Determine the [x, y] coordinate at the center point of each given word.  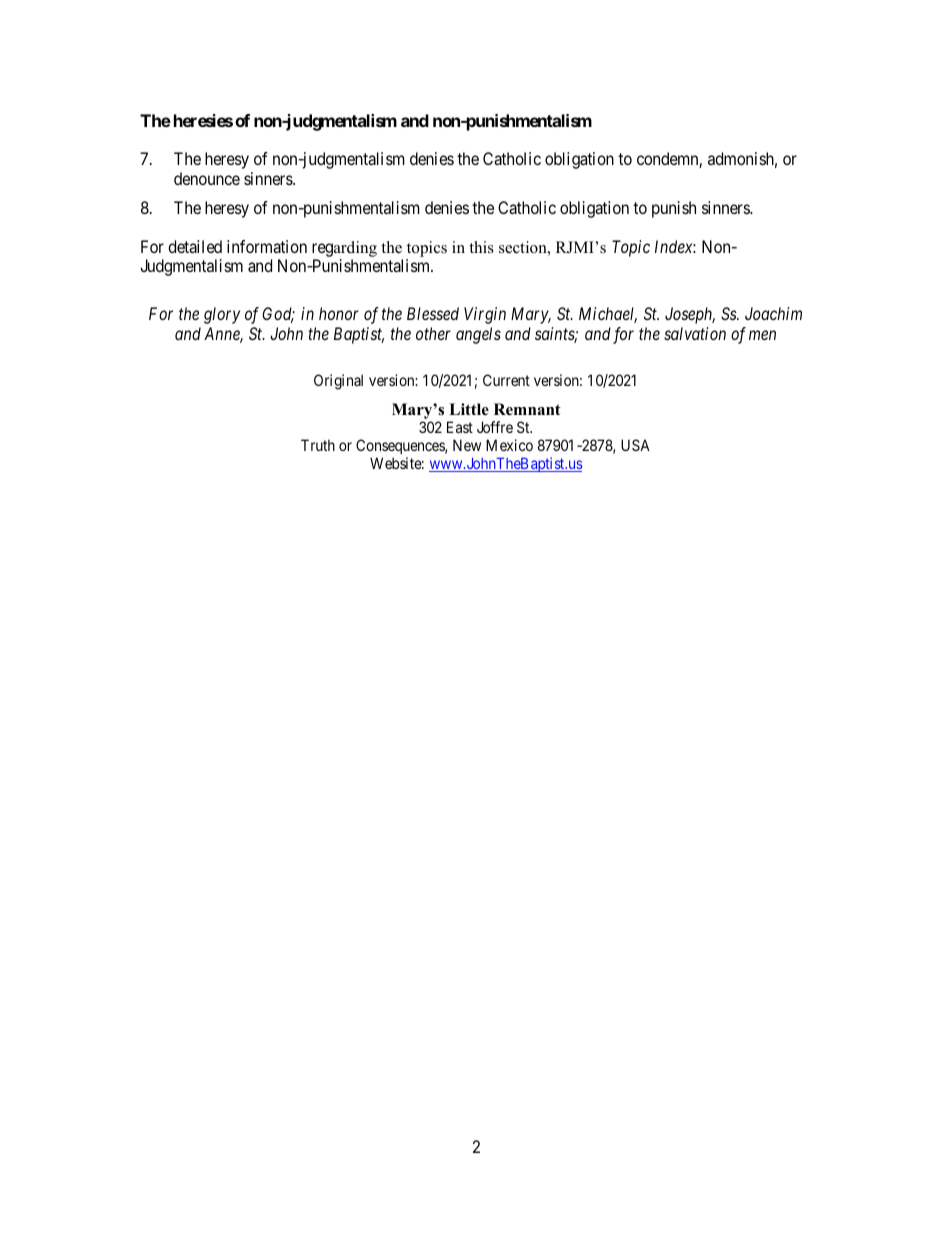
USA [635, 445]
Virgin [485, 315]
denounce [207, 178]
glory [222, 315]
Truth [318, 445]
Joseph [690, 315]
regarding [344, 249]
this [481, 247]
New [467, 445]
